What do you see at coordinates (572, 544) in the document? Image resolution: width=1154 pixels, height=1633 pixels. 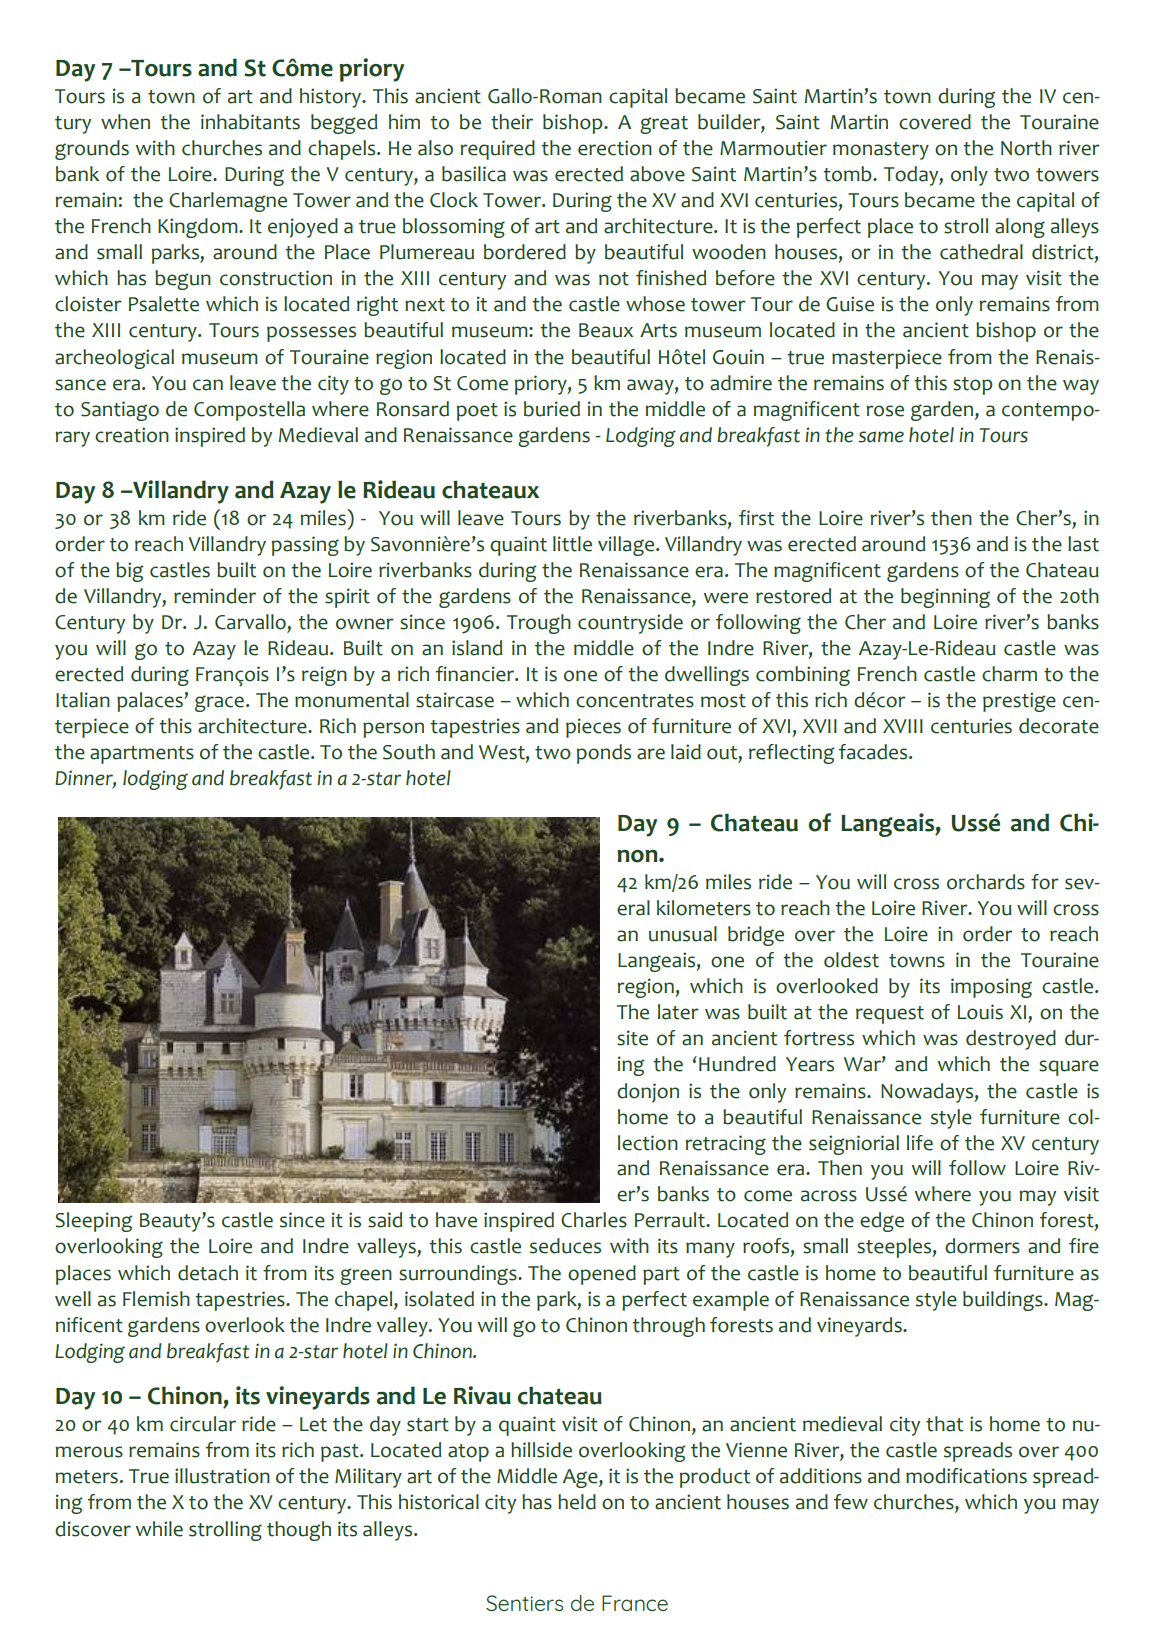 I see `little` at bounding box center [572, 544].
